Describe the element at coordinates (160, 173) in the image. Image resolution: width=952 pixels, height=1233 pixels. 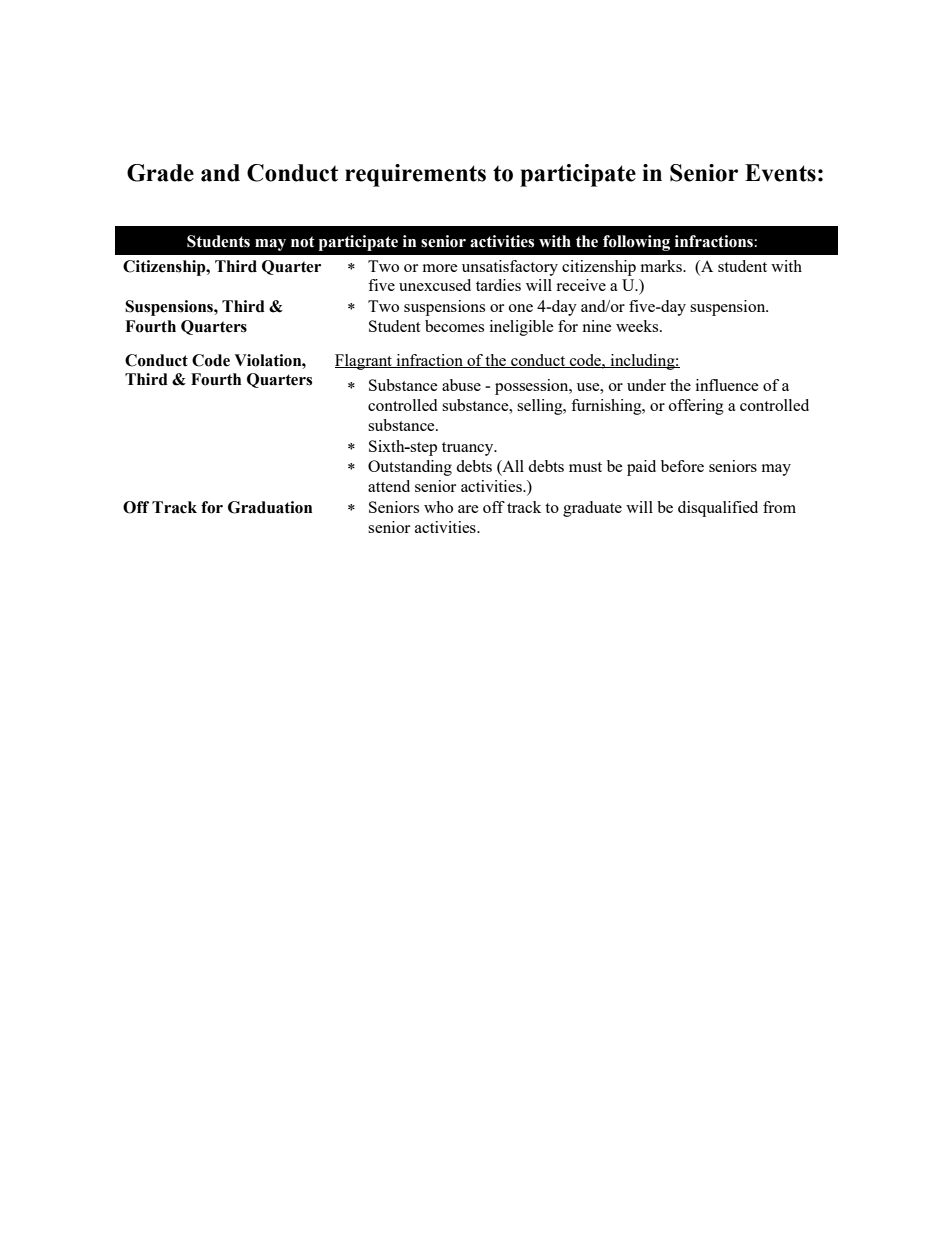
I see `Grade` at that location.
